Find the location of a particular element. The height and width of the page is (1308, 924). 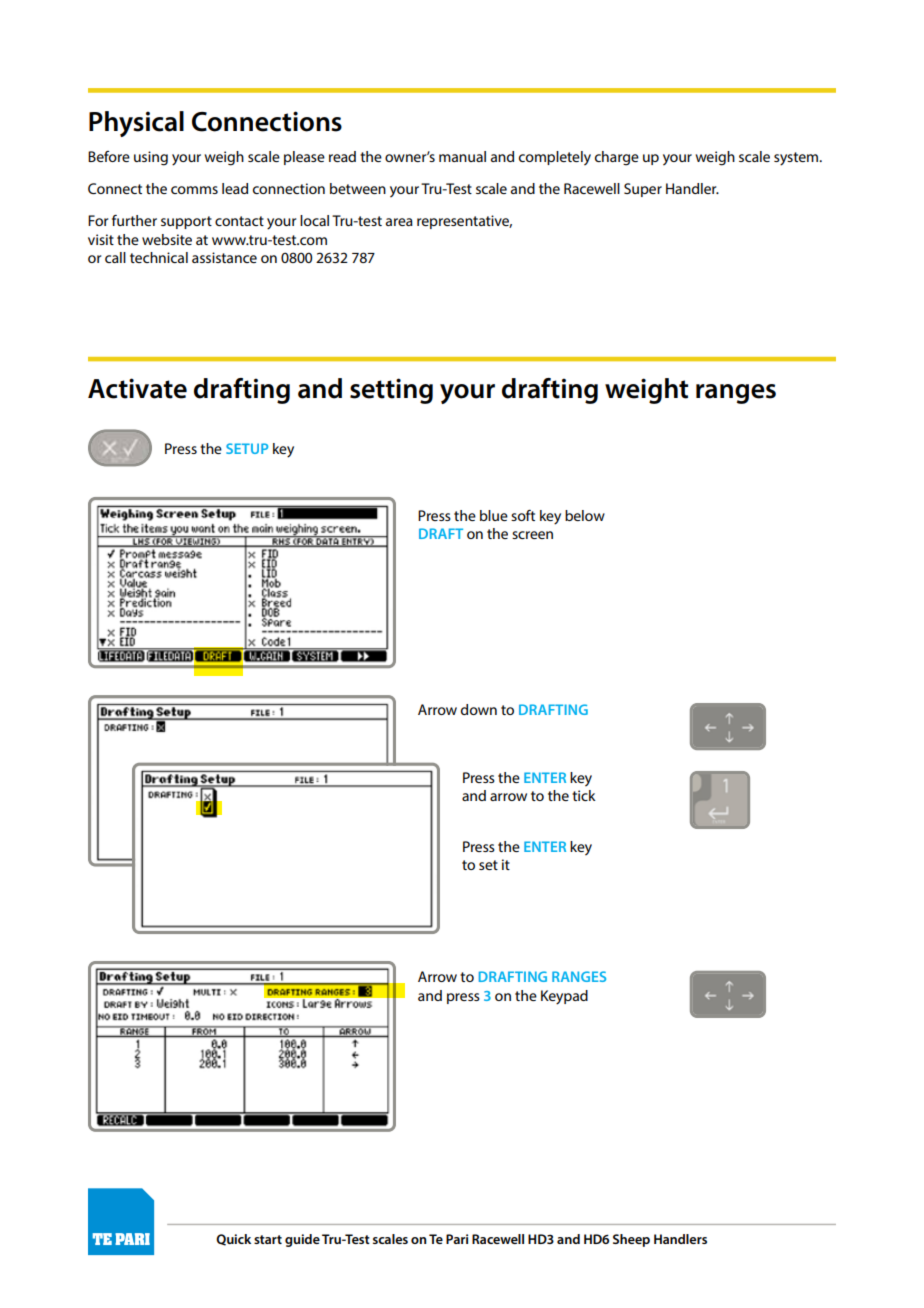

screen is located at coordinates (532, 535).
